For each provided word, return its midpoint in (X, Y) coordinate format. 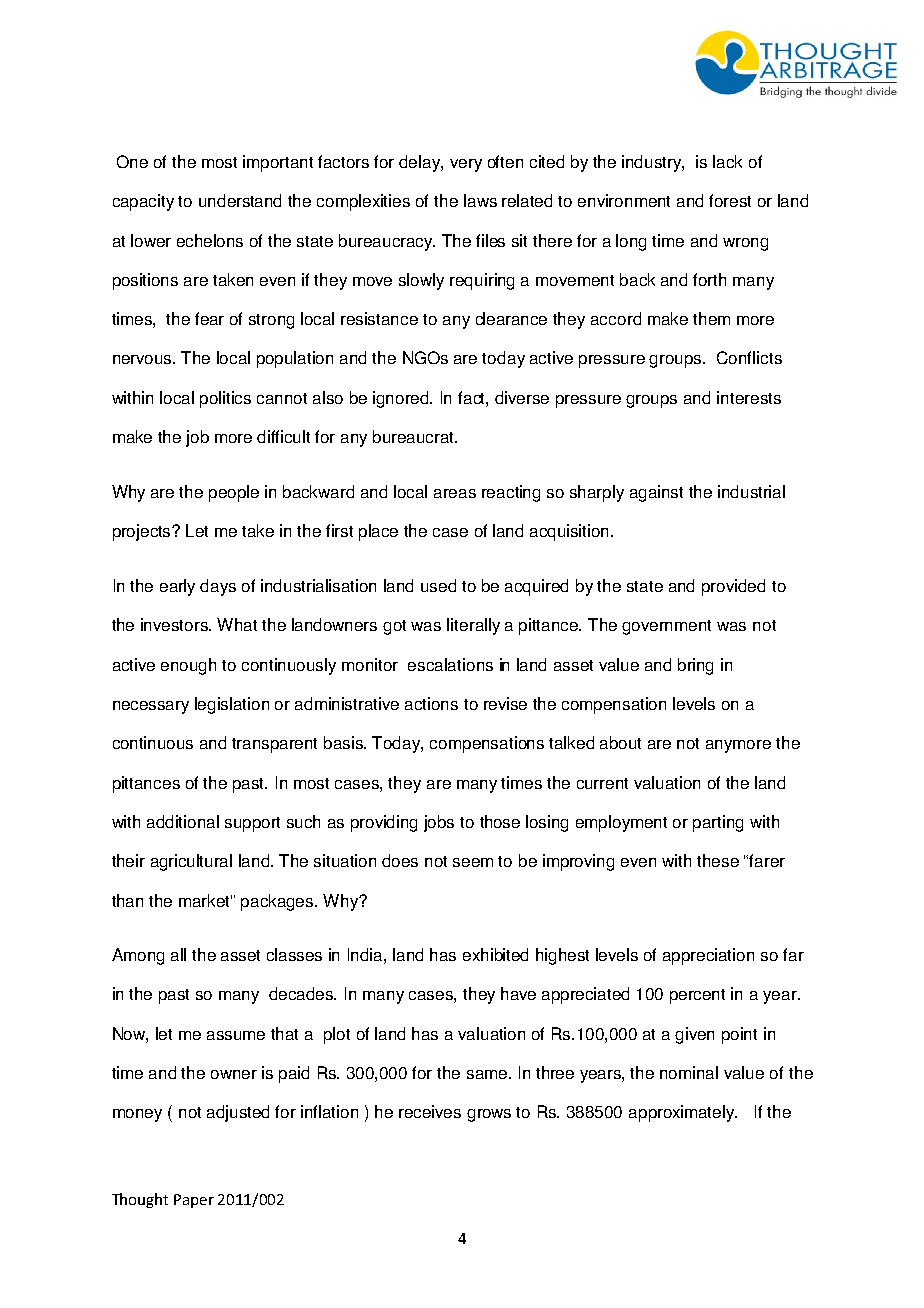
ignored (402, 399)
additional (183, 821)
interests (749, 397)
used (438, 585)
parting (718, 823)
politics (225, 399)
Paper (194, 1201)
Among (138, 956)
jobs (439, 823)
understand (240, 200)
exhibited (495, 954)
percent (697, 996)
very (466, 165)
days (218, 587)
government (666, 627)
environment (624, 200)
